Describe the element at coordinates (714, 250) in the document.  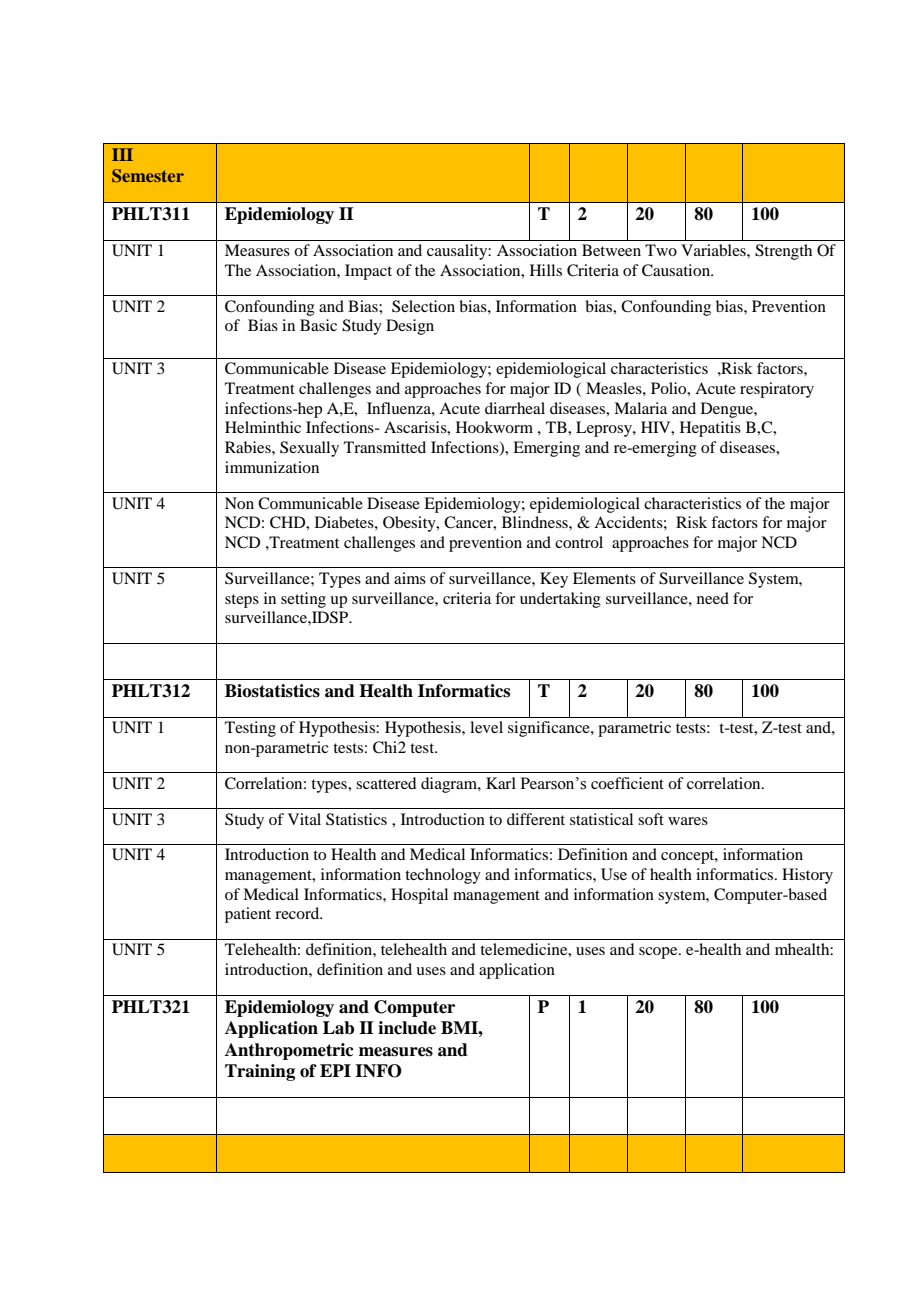
I see `Variables` at that location.
